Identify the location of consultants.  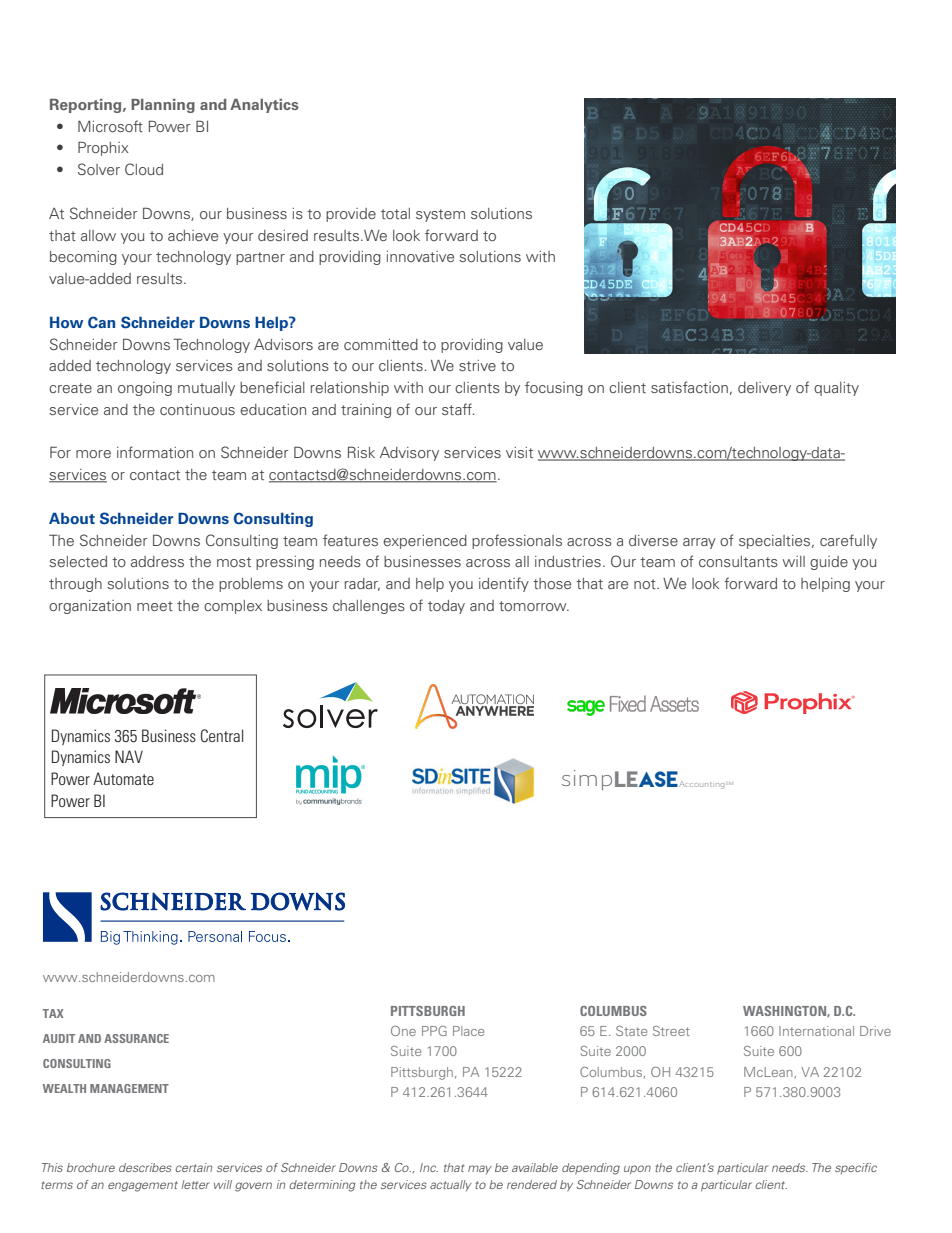
(738, 561).
